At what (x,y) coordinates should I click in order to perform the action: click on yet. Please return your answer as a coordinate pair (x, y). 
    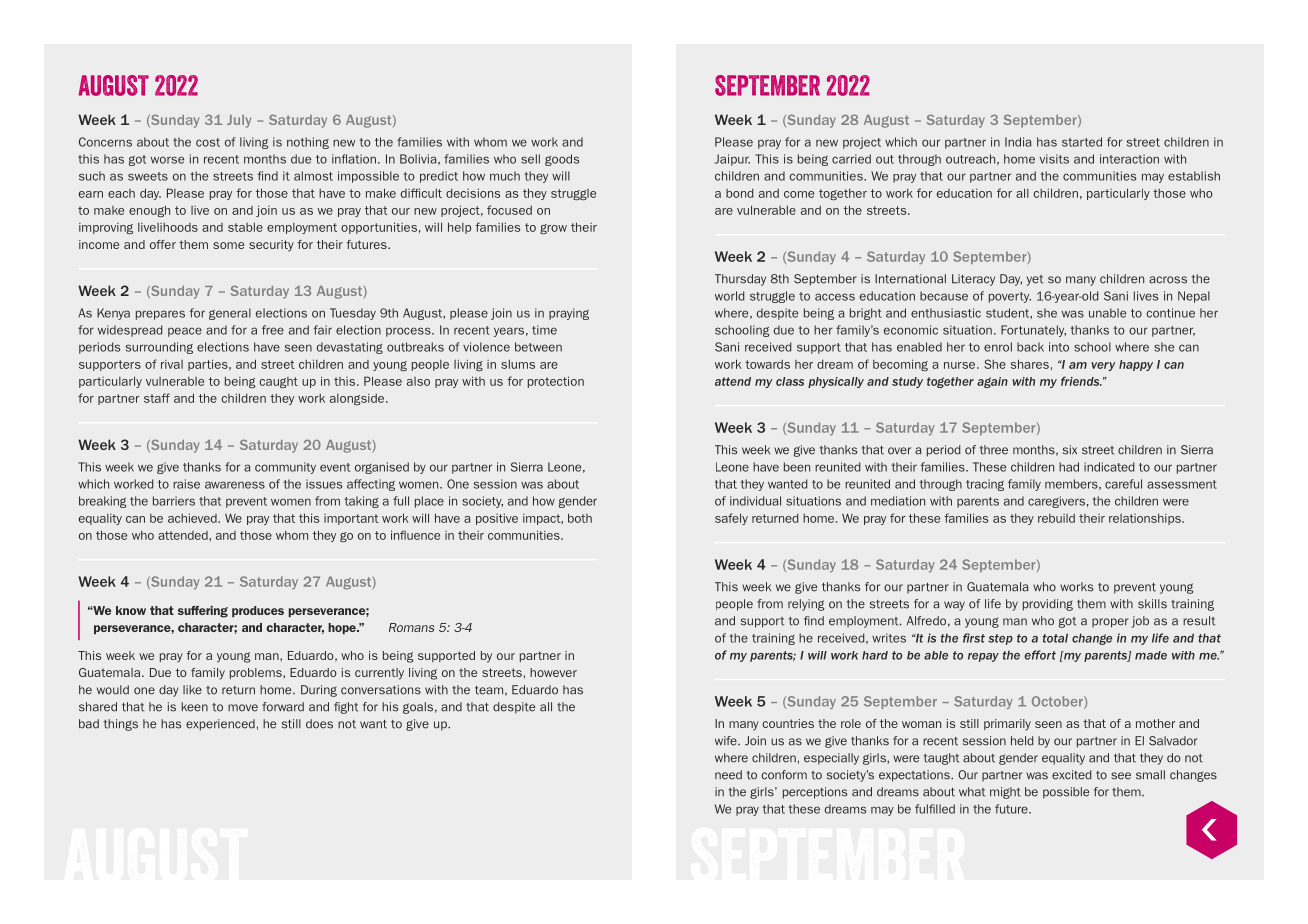
    Looking at the image, I should click on (1035, 280).
